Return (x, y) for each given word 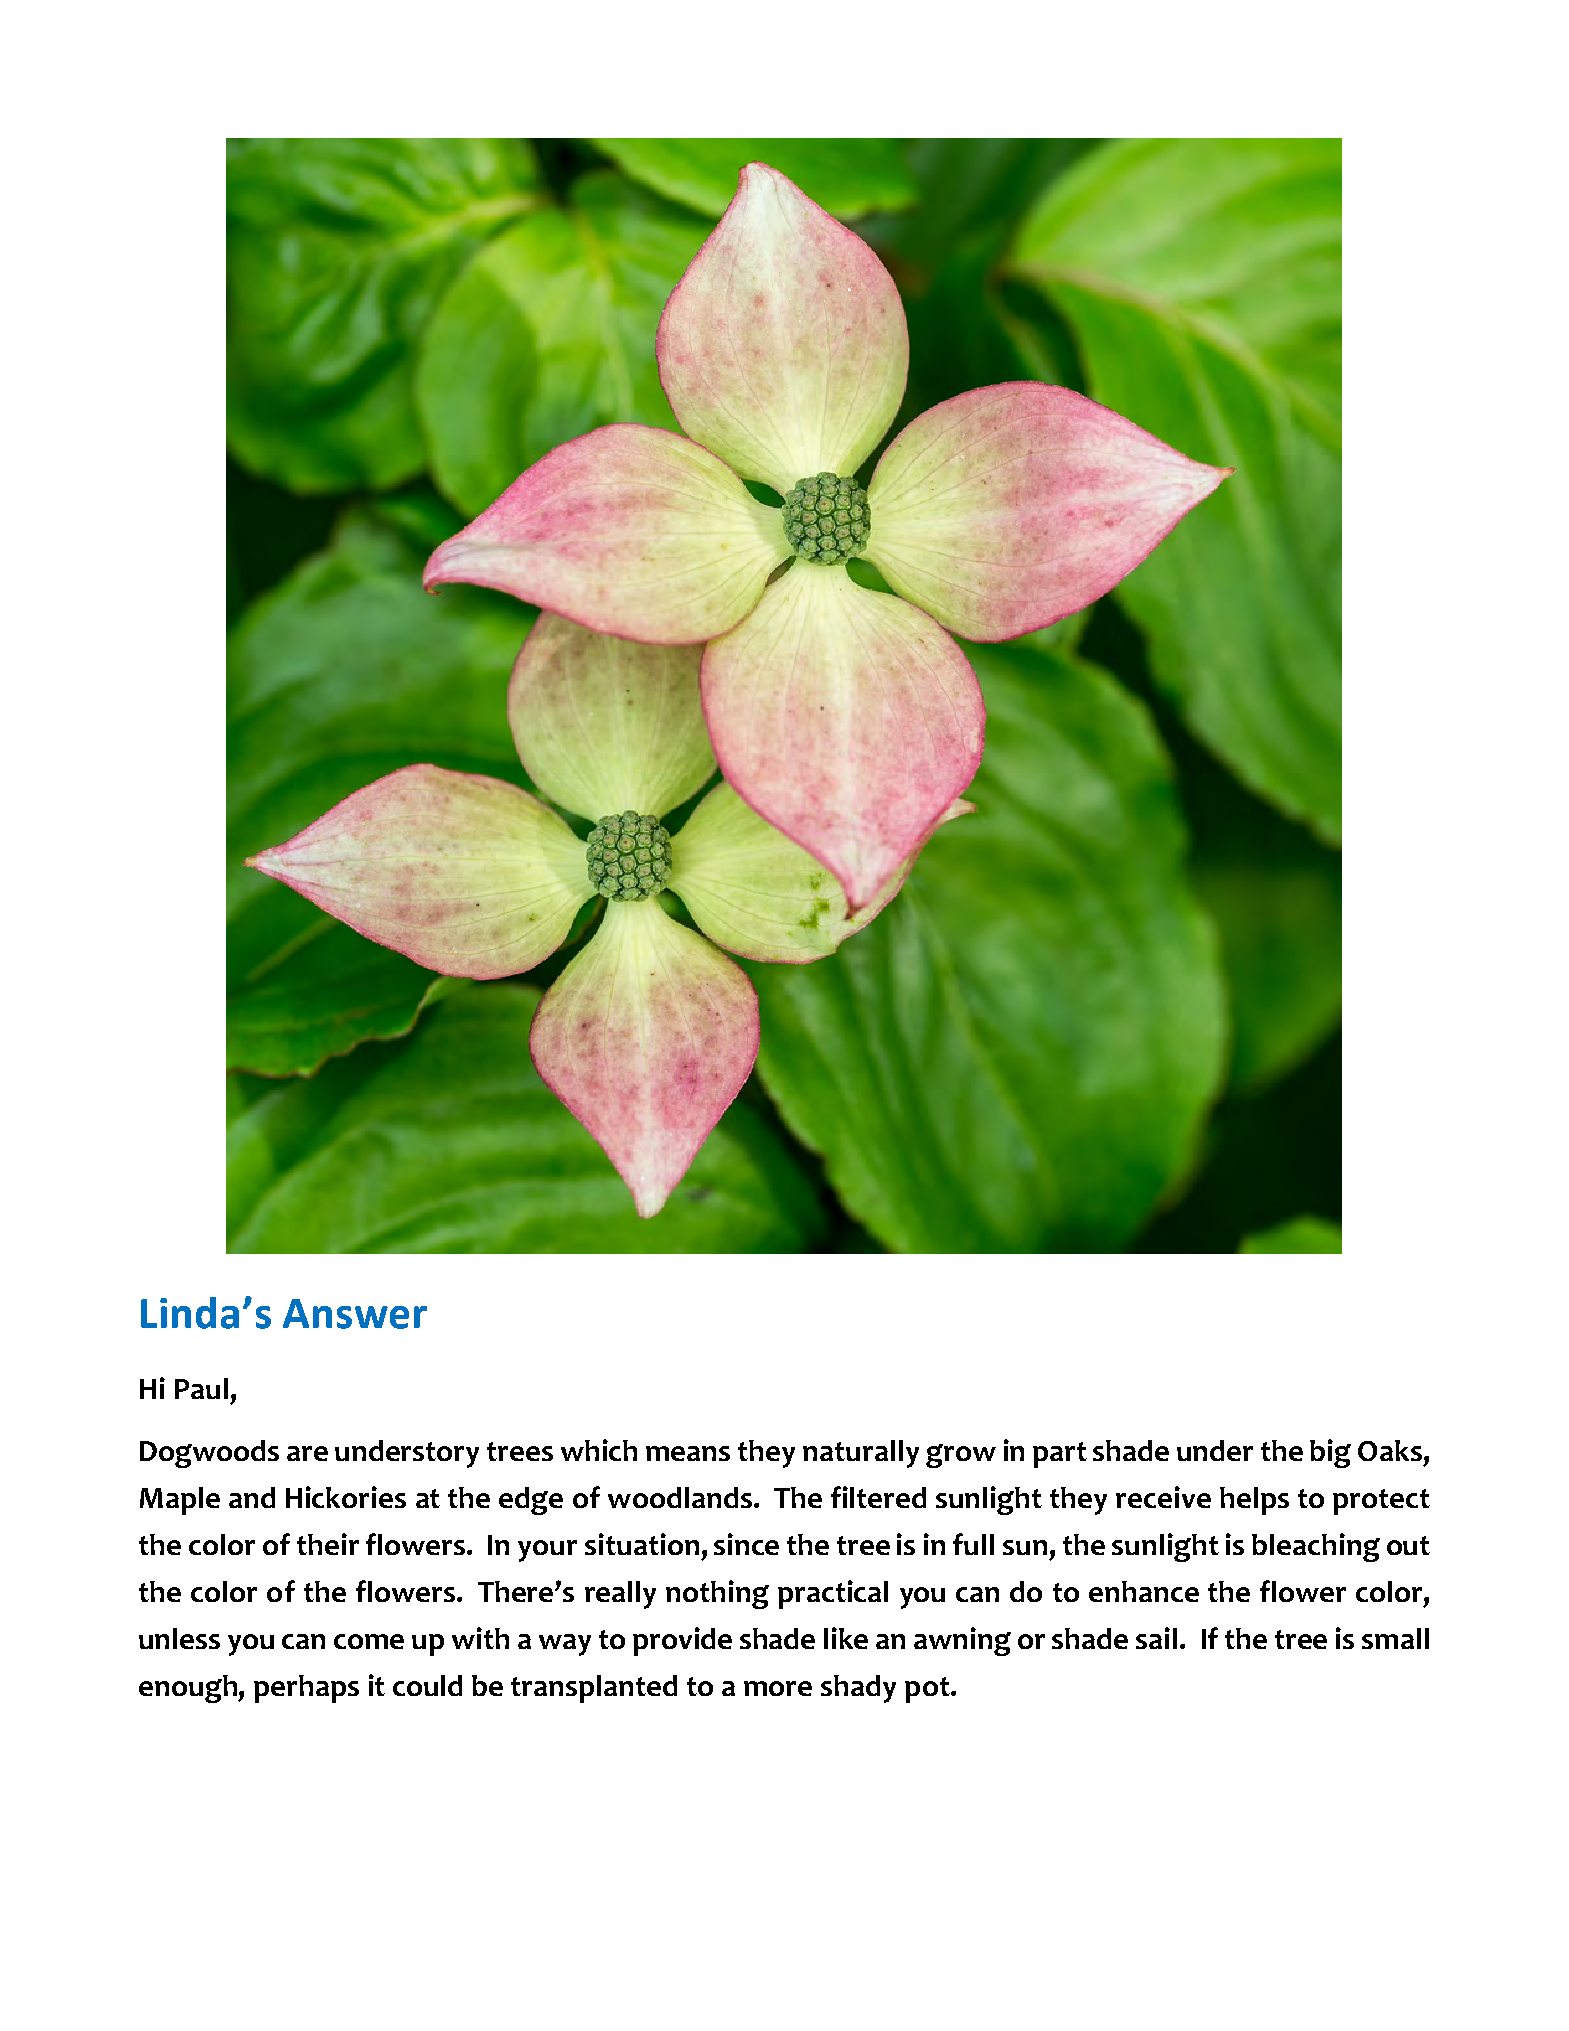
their (328, 1544)
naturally (861, 1454)
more (778, 1688)
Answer (355, 1314)
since (746, 1544)
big (1330, 1453)
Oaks (1390, 1450)
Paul (201, 1388)
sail (1156, 1638)
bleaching (1316, 1547)
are (307, 1453)
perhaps (306, 1689)
